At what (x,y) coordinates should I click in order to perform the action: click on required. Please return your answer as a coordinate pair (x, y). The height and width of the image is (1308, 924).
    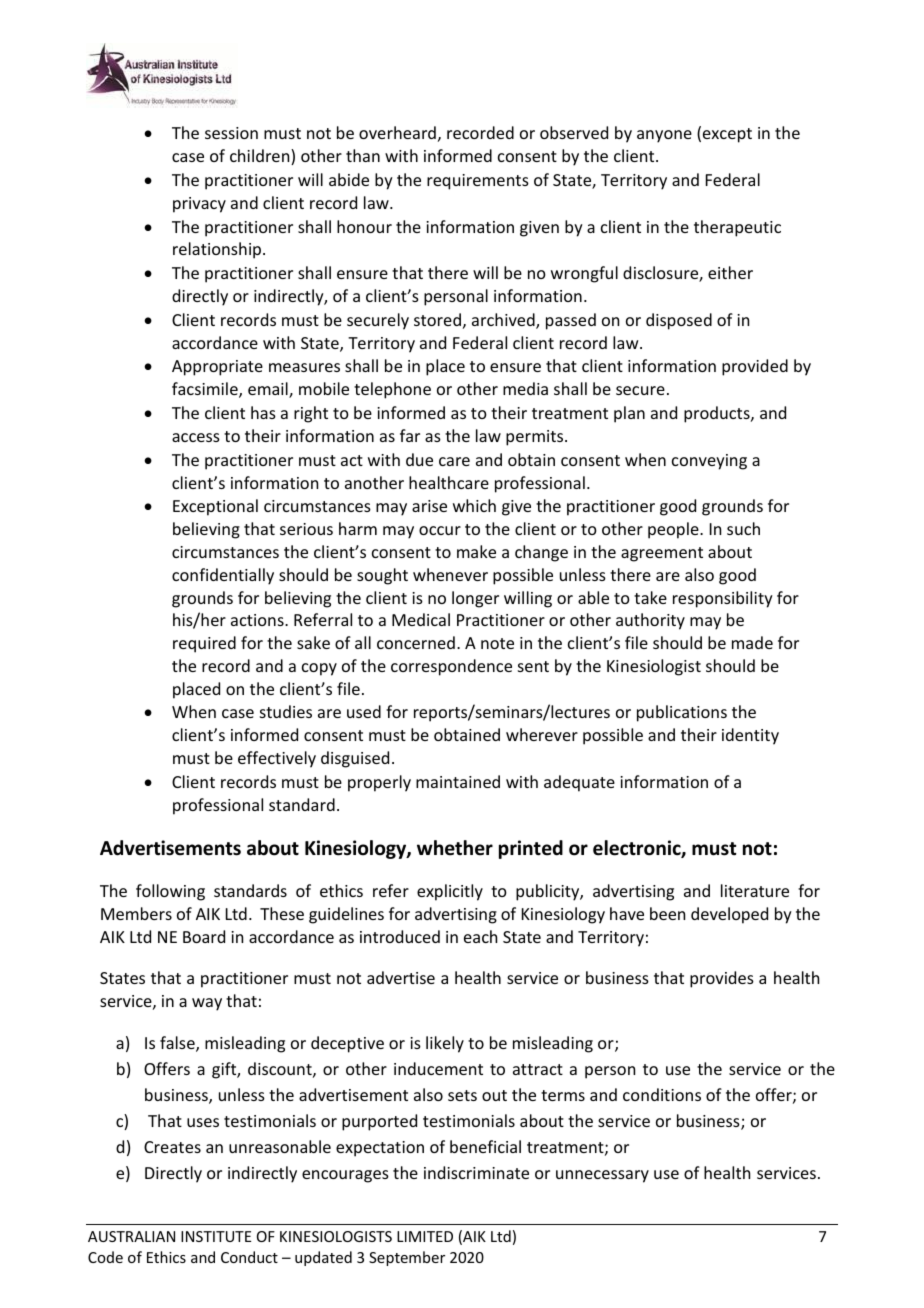
    Looking at the image, I should click on (204, 644).
